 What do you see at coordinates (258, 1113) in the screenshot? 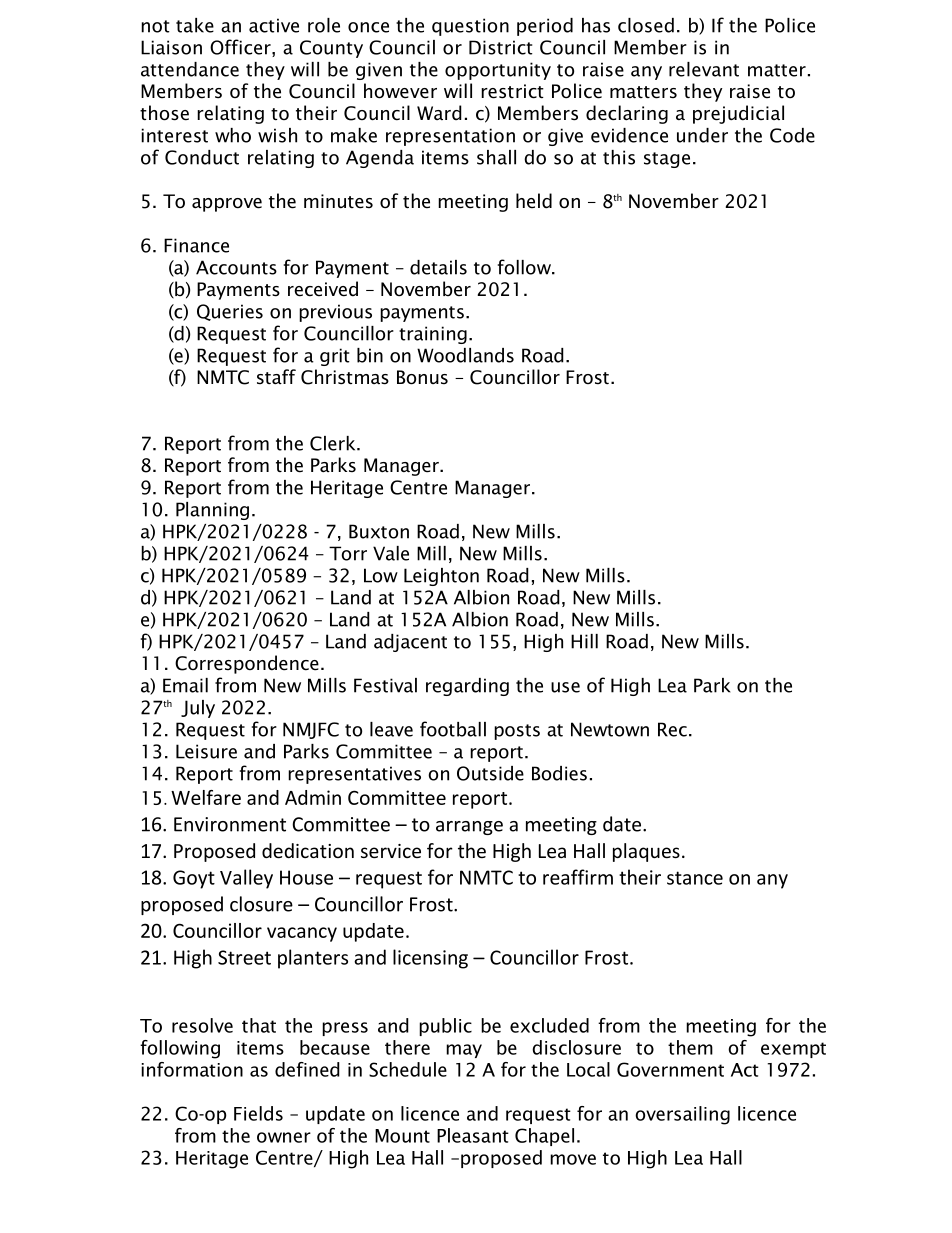
I see `Fields` at bounding box center [258, 1113].
